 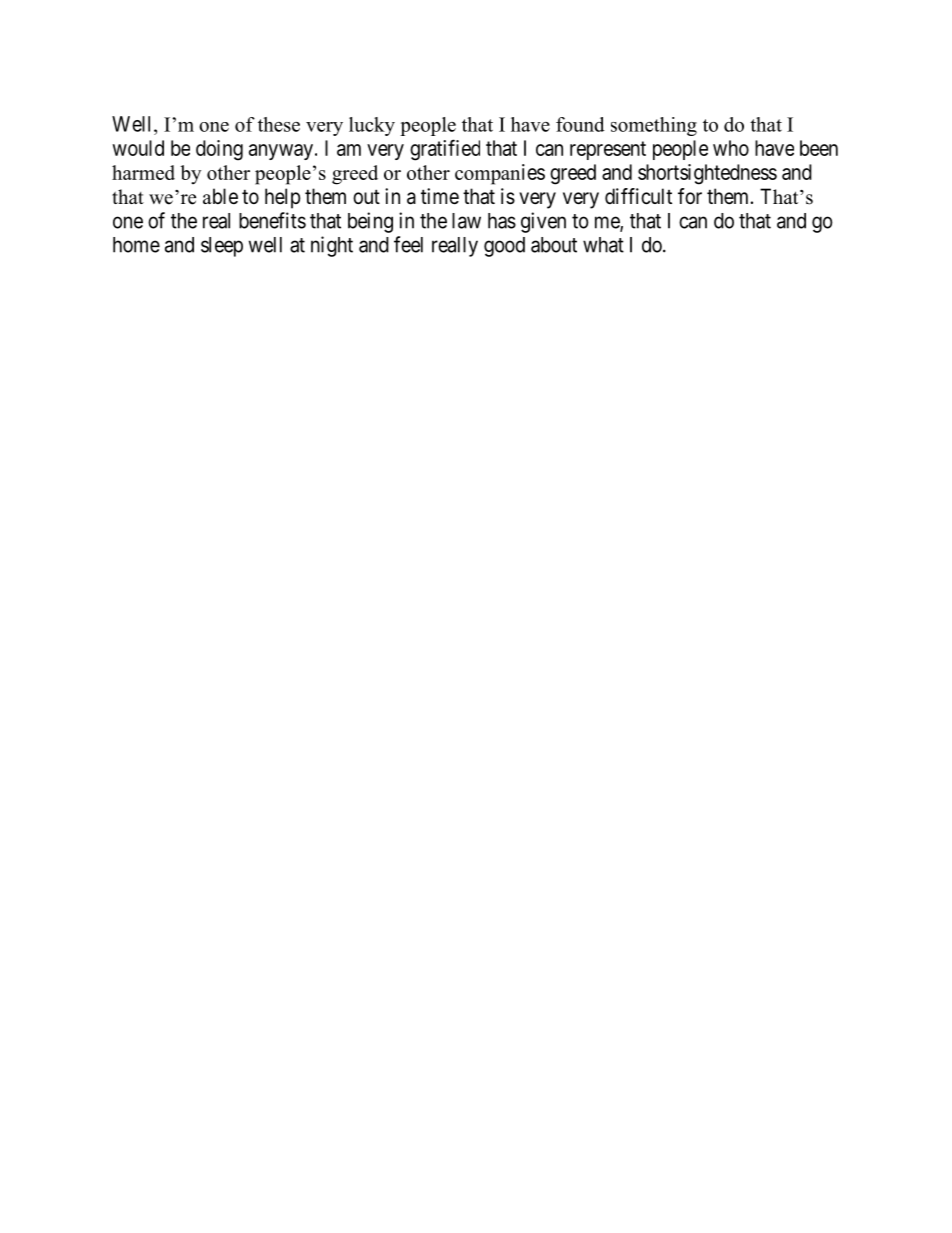 I want to click on given, so click(x=543, y=222).
